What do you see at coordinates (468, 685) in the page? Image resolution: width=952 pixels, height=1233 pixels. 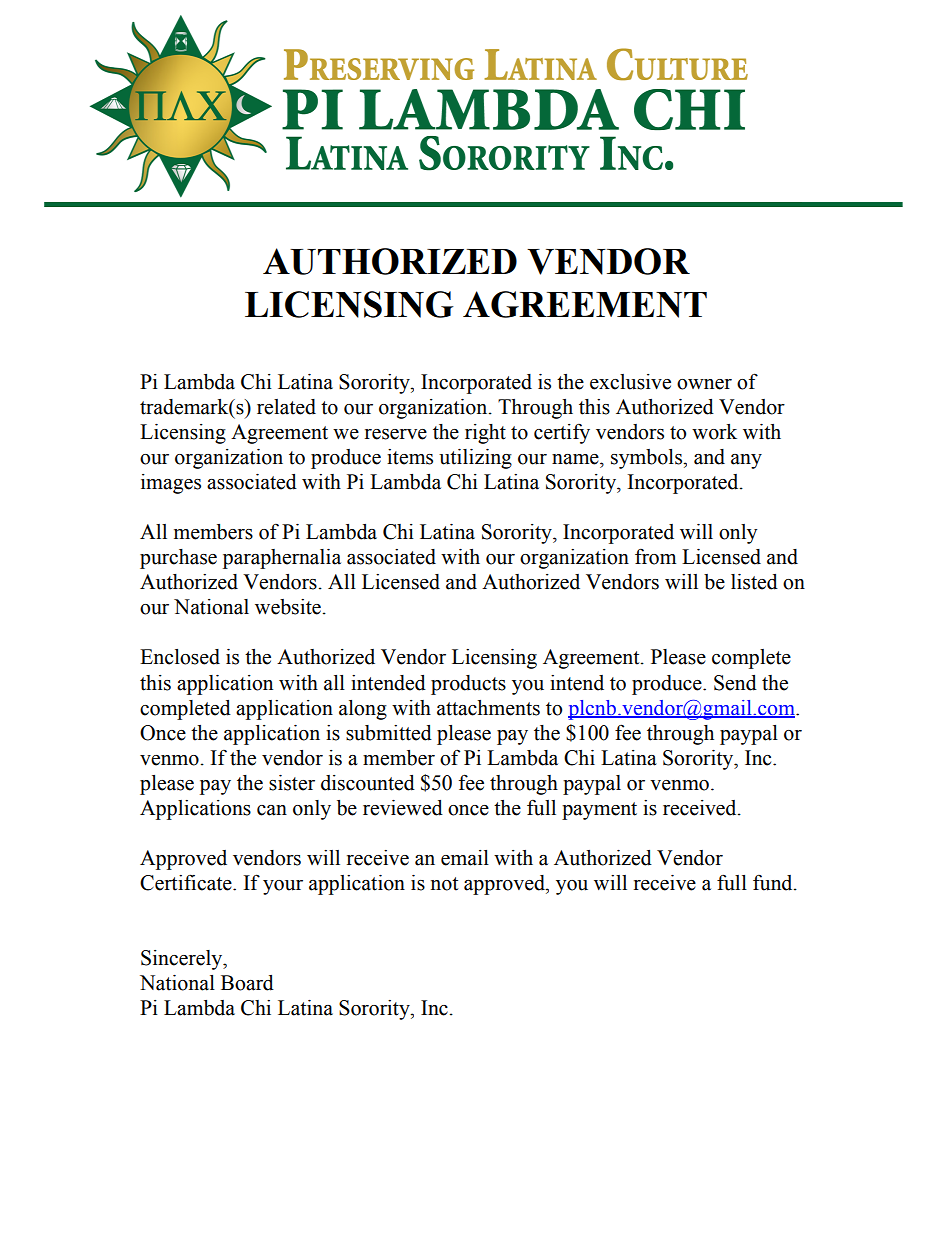 I see `products` at bounding box center [468, 685].
